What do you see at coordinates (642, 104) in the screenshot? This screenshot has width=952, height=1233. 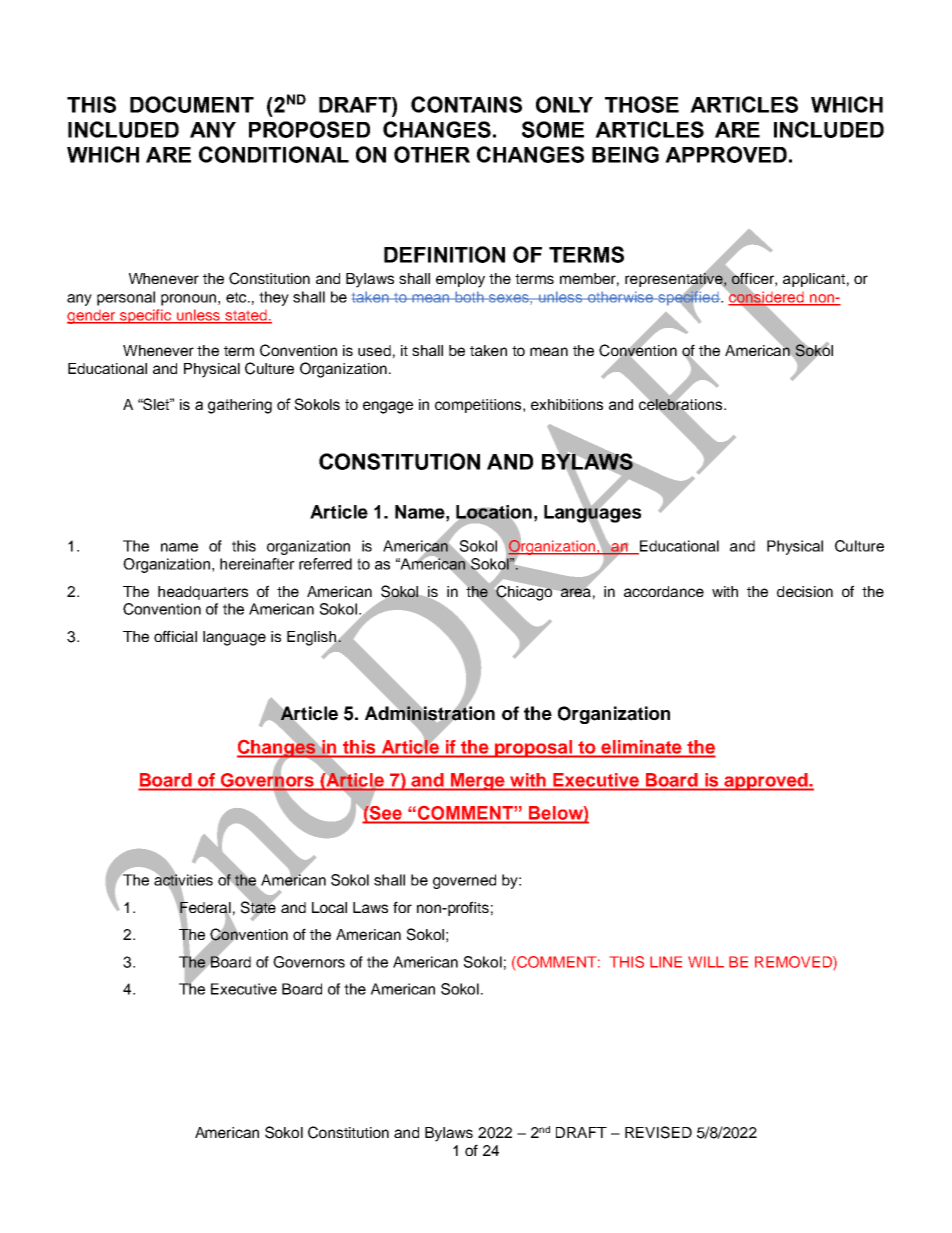 I see `THOSE` at bounding box center [642, 104].
